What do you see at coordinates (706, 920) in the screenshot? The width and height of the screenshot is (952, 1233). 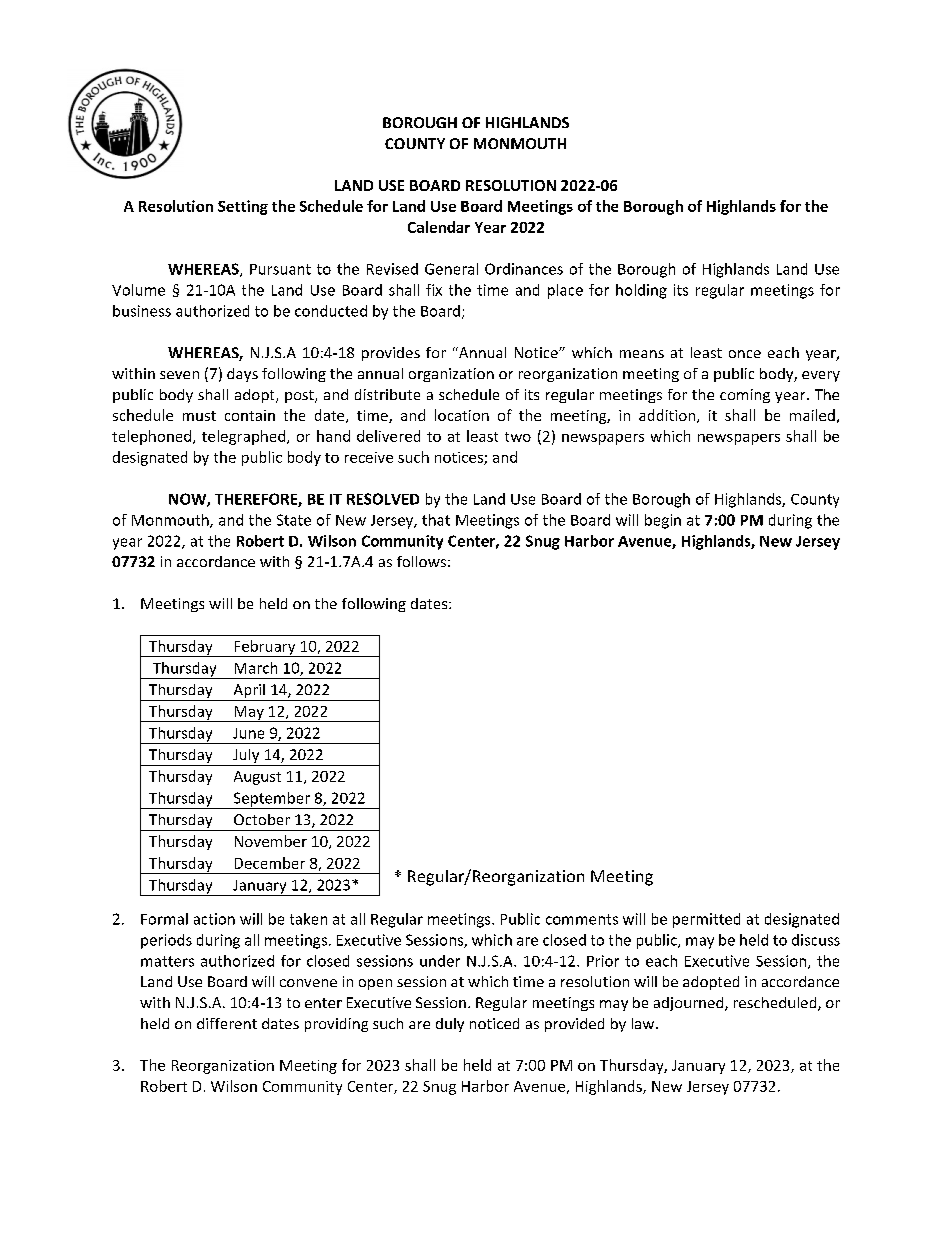 I see `permitted` at bounding box center [706, 920].
